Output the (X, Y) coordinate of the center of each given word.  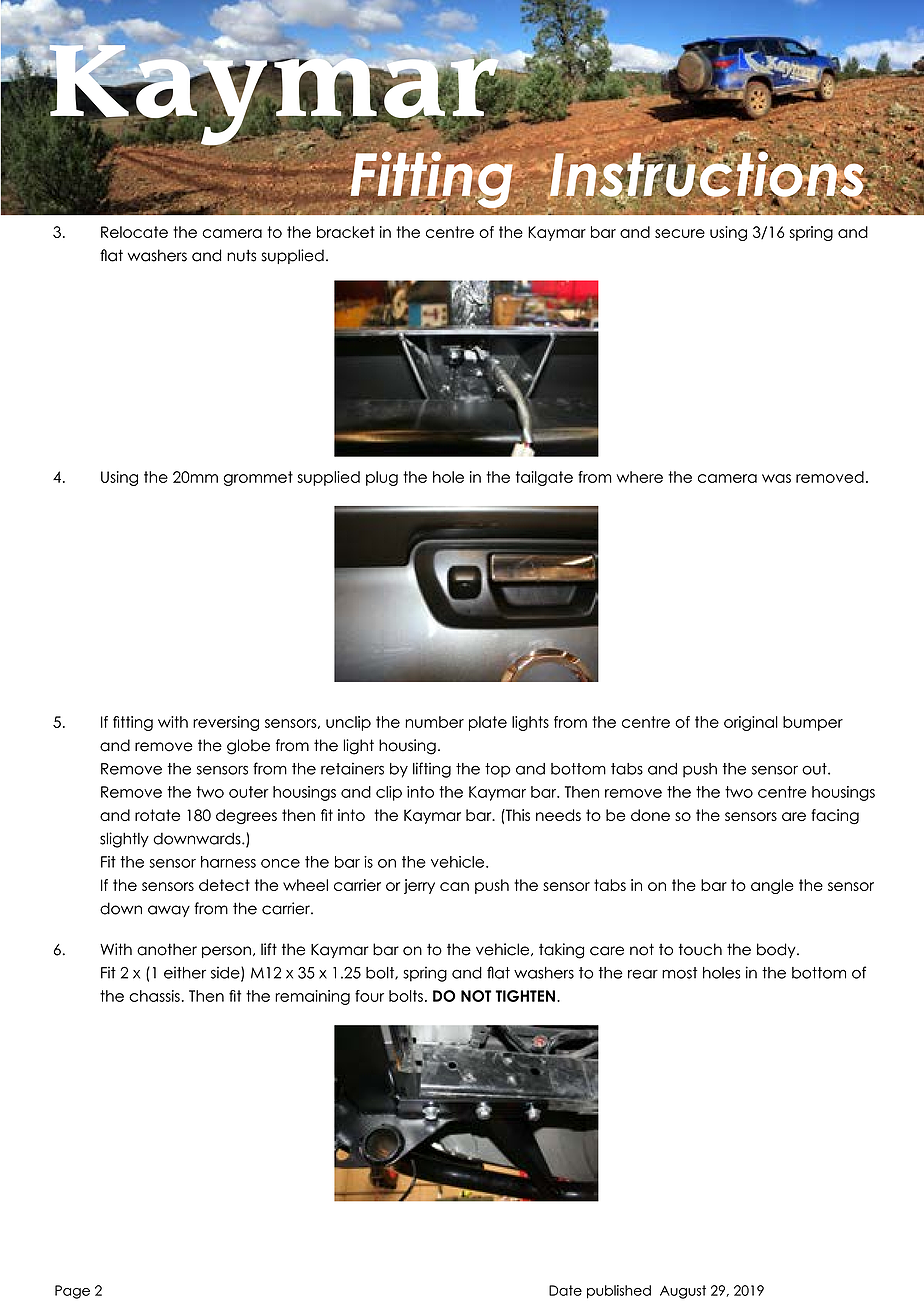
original (751, 723)
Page (72, 1292)
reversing (226, 723)
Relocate (134, 232)
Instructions (707, 174)
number (434, 722)
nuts (241, 255)
